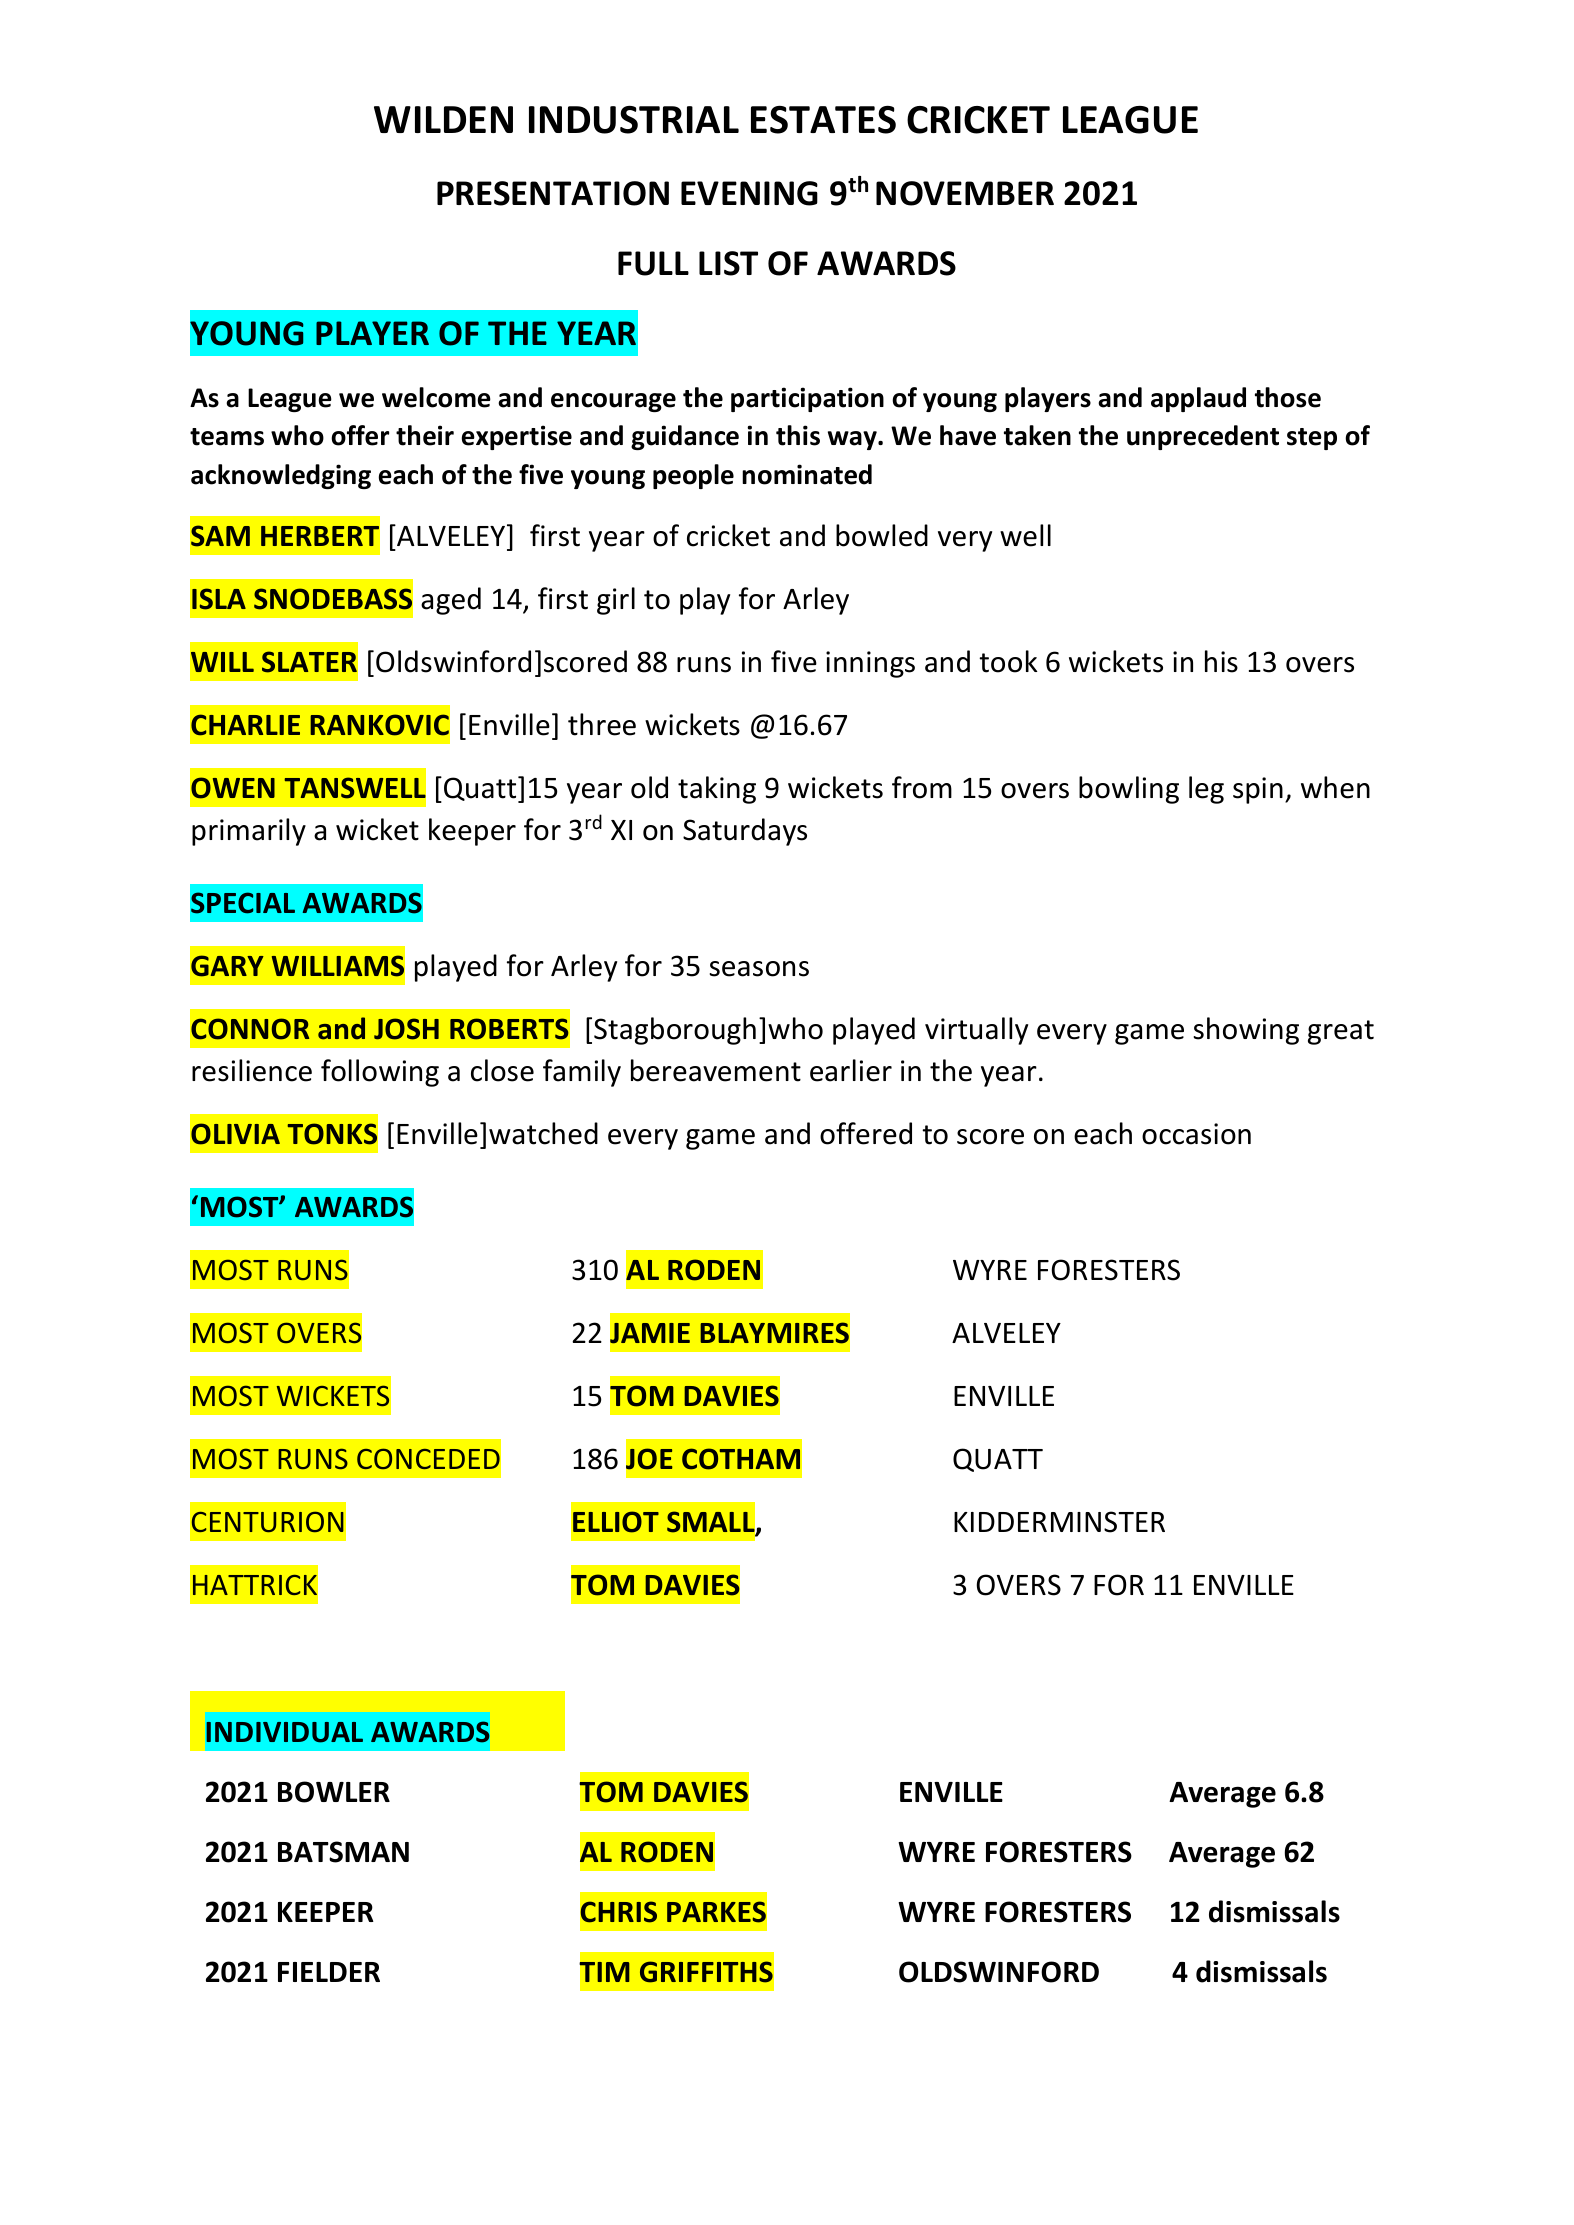  Describe the element at coordinates (616, 1522) in the image. I see `ELLIOT` at that location.
